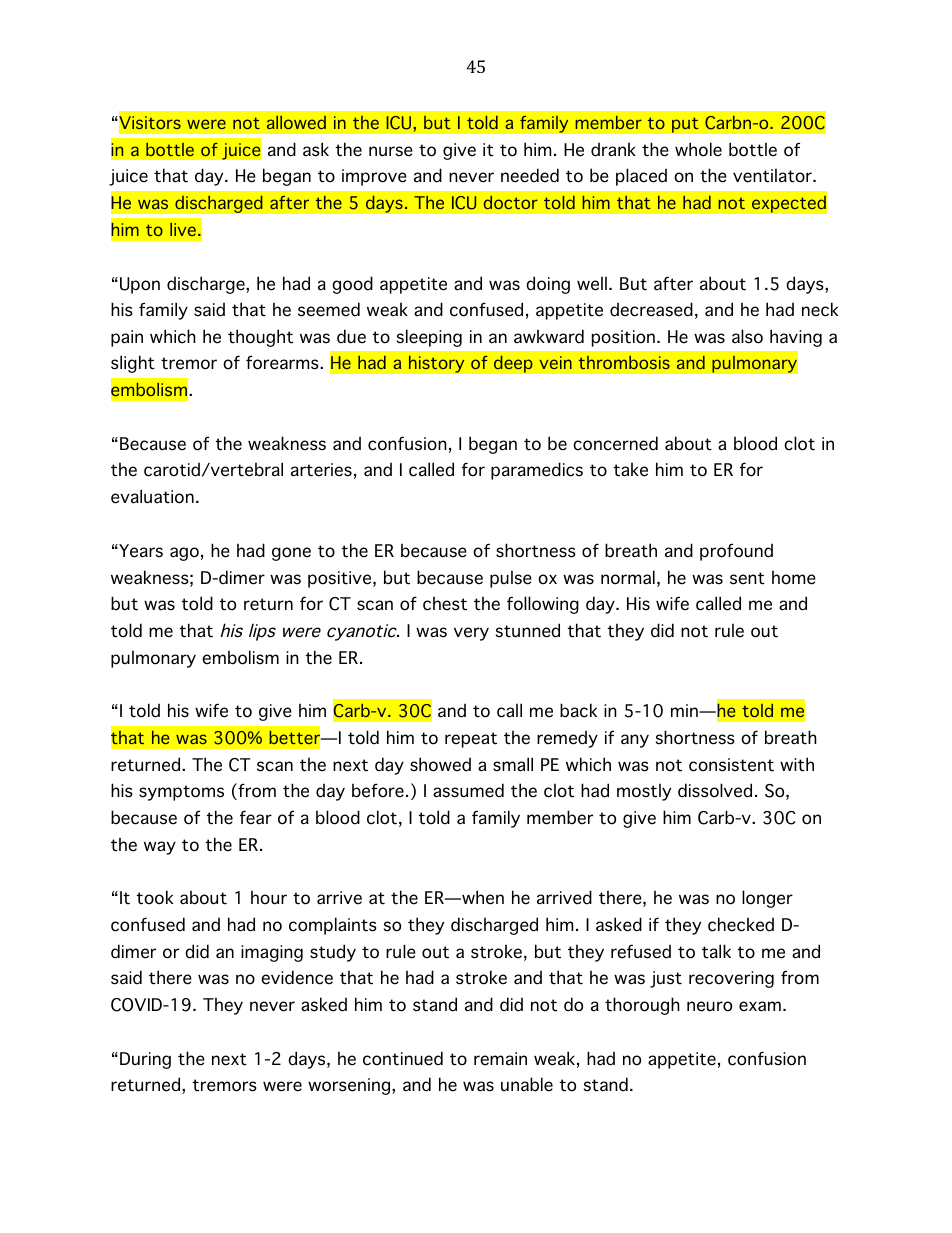 The width and height of the screenshot is (952, 1233). Describe the element at coordinates (445, 603) in the screenshot. I see `chest` at that location.
